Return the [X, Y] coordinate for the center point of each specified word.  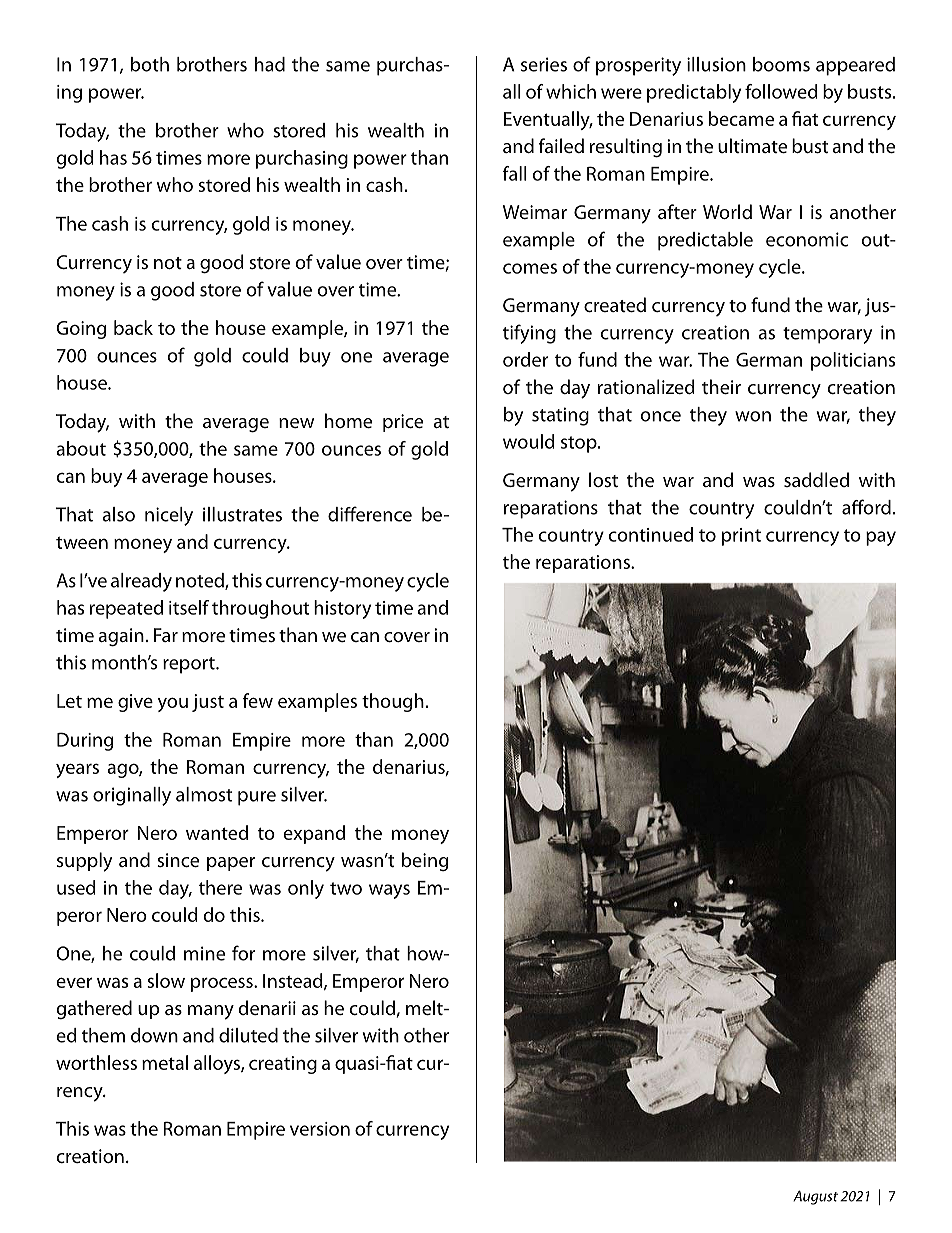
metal [165, 1062]
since [178, 860]
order [525, 359]
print [741, 537]
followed [781, 91]
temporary [827, 335]
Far [166, 635]
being [425, 861]
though [393, 702]
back [133, 327]
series [544, 64]
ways [389, 891]
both [150, 64]
